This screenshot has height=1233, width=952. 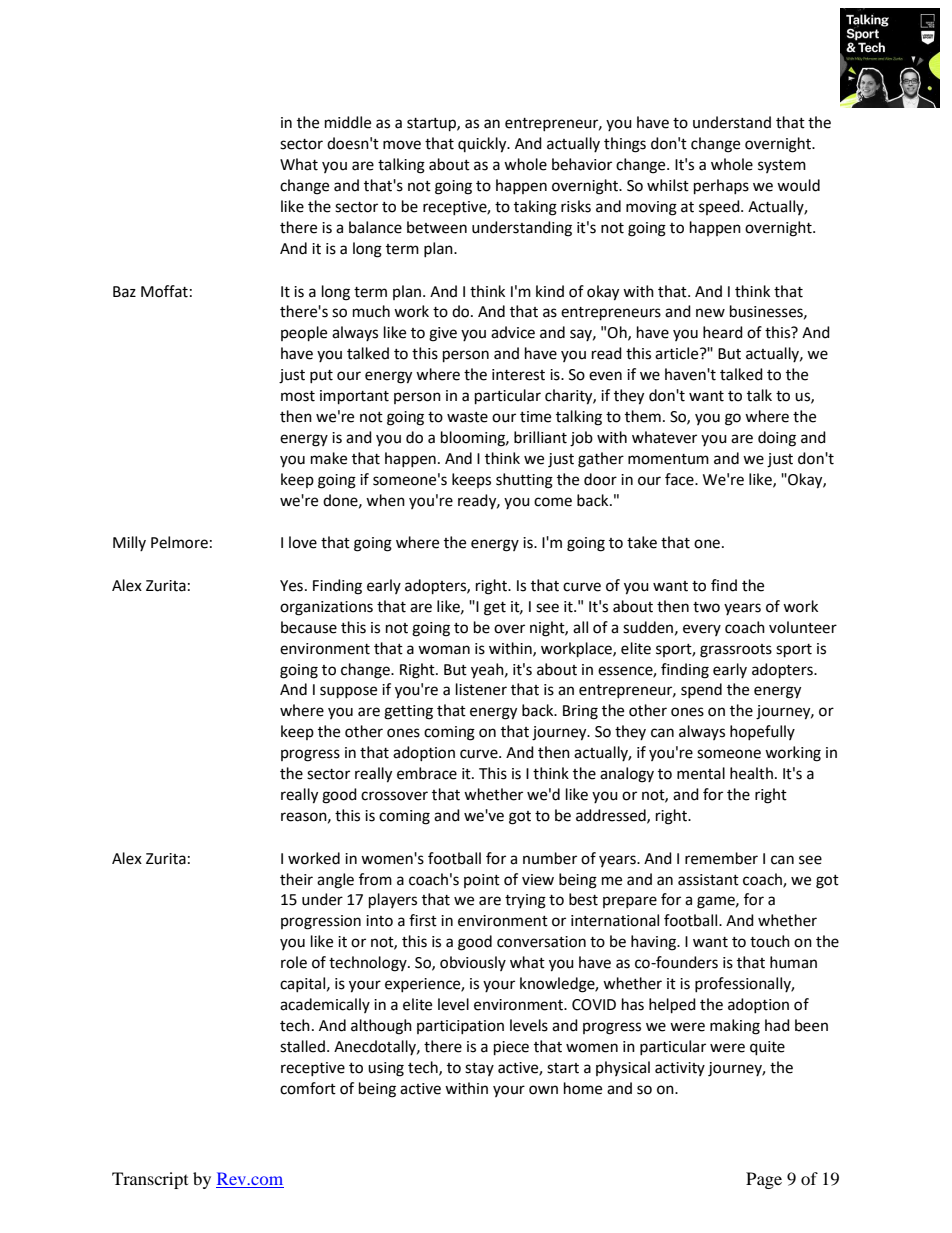 I want to click on shutting, so click(x=524, y=481).
